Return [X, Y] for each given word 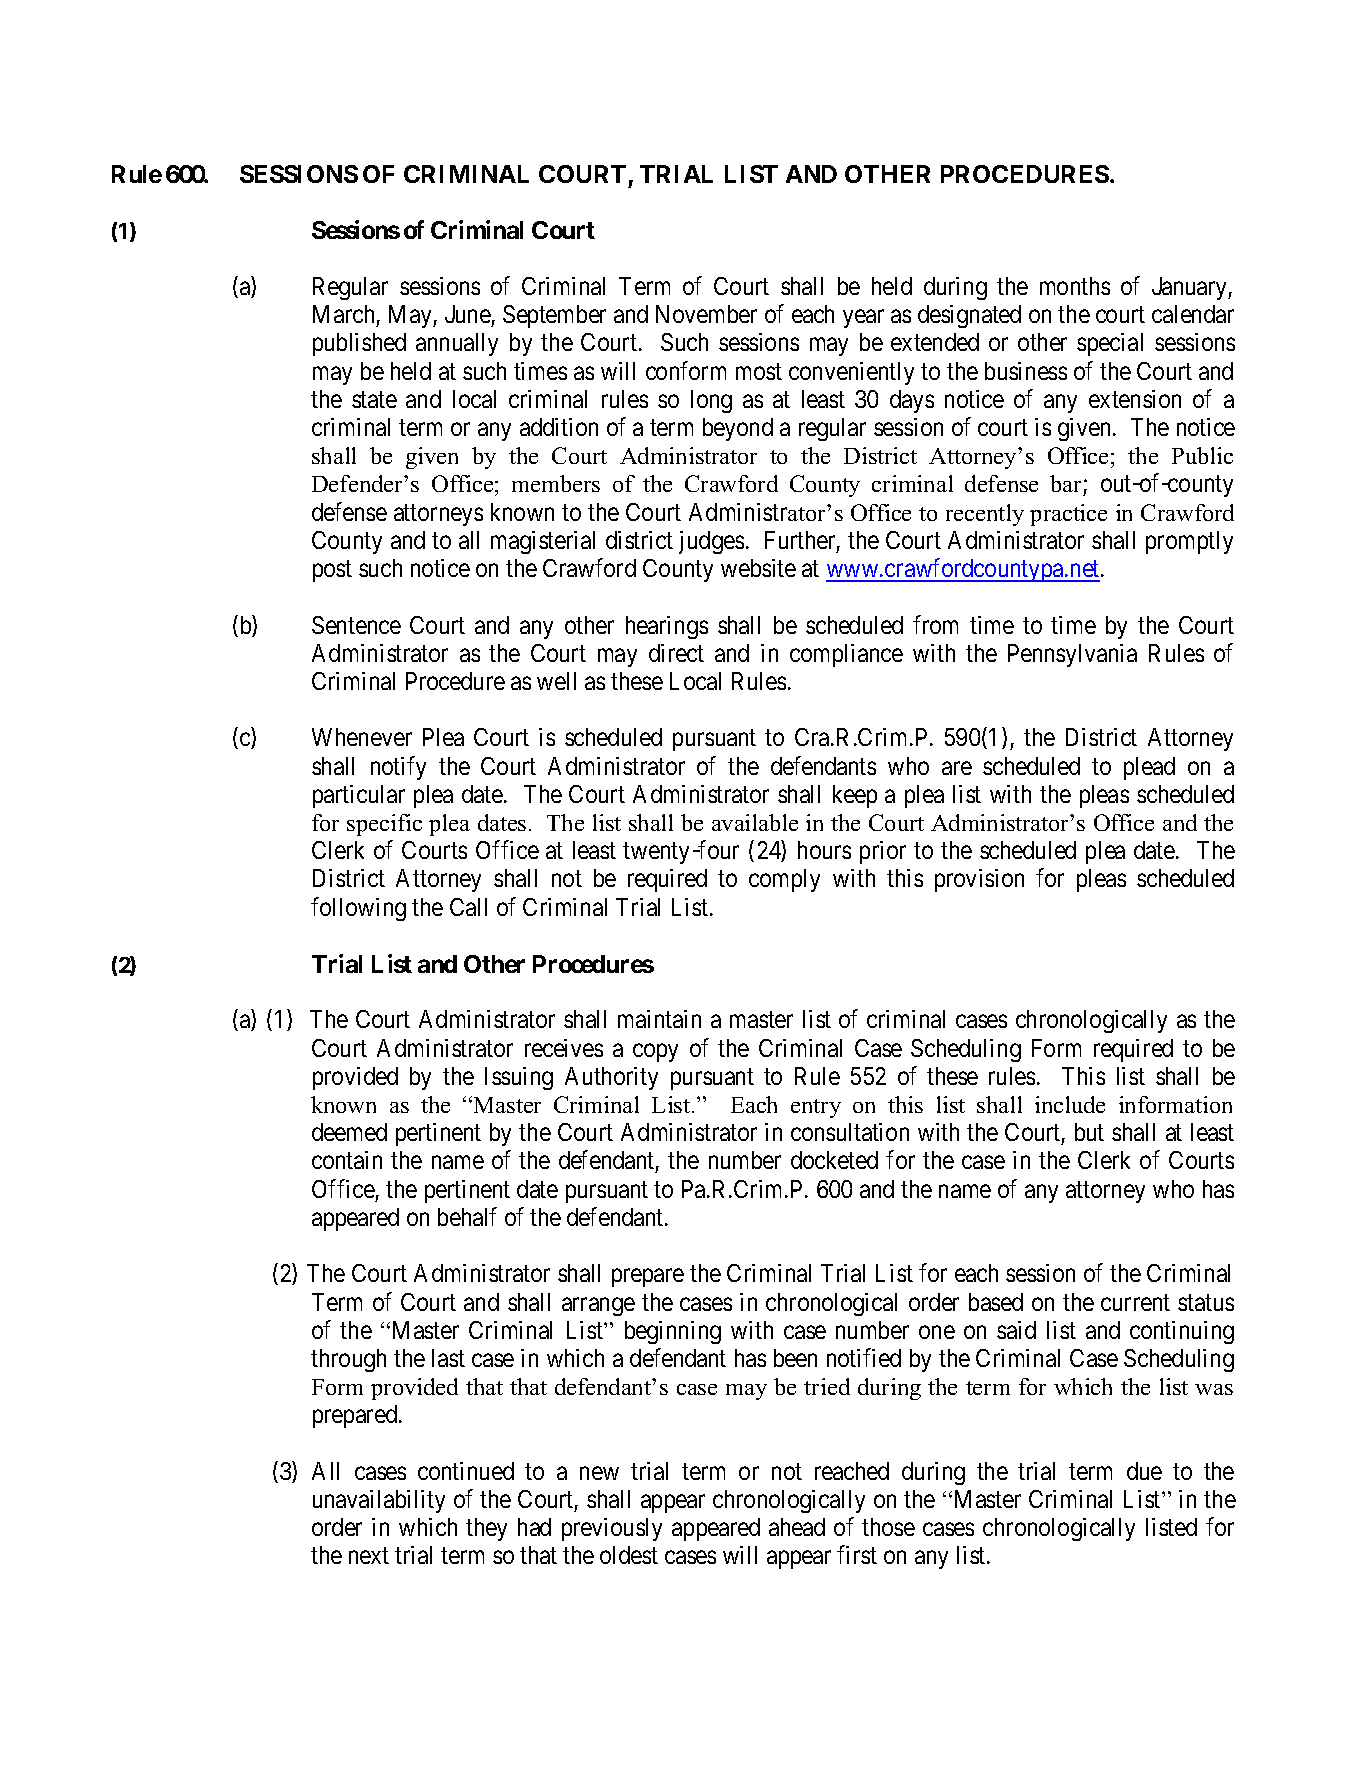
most [759, 372]
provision [979, 880]
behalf [467, 1216]
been [795, 1358]
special [1110, 344]
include [1070, 1104]
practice [1068, 515]
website [758, 568]
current [1135, 1302]
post [332, 571]
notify [398, 768]
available [755, 822]
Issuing [519, 1078]
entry [816, 1108]
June [468, 316]
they [486, 1529]
